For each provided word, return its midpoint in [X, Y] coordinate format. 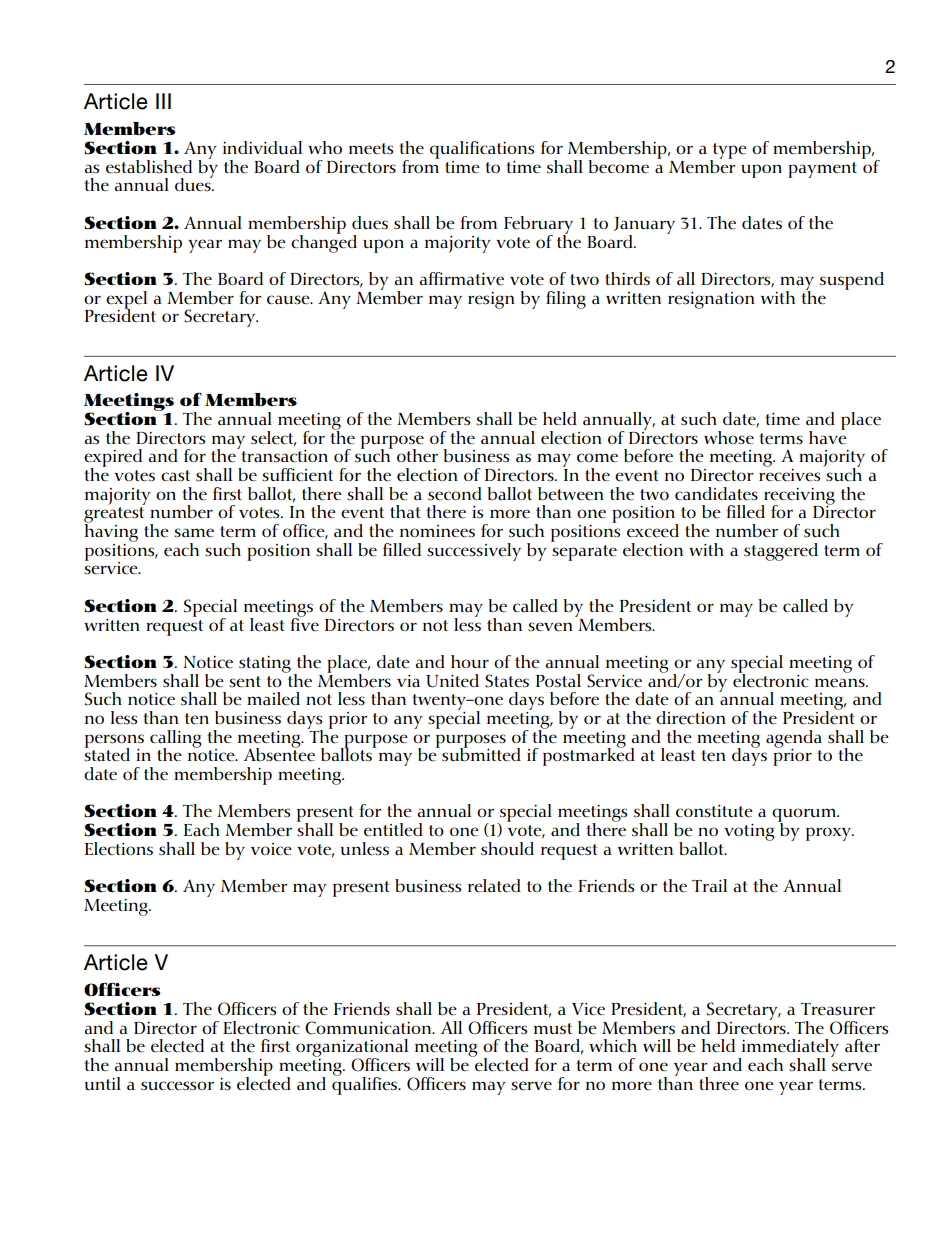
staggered [781, 552]
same [194, 533]
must [553, 1029]
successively [474, 552]
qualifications [482, 150]
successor [177, 1086]
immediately [789, 1049]
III [163, 101]
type [729, 152]
